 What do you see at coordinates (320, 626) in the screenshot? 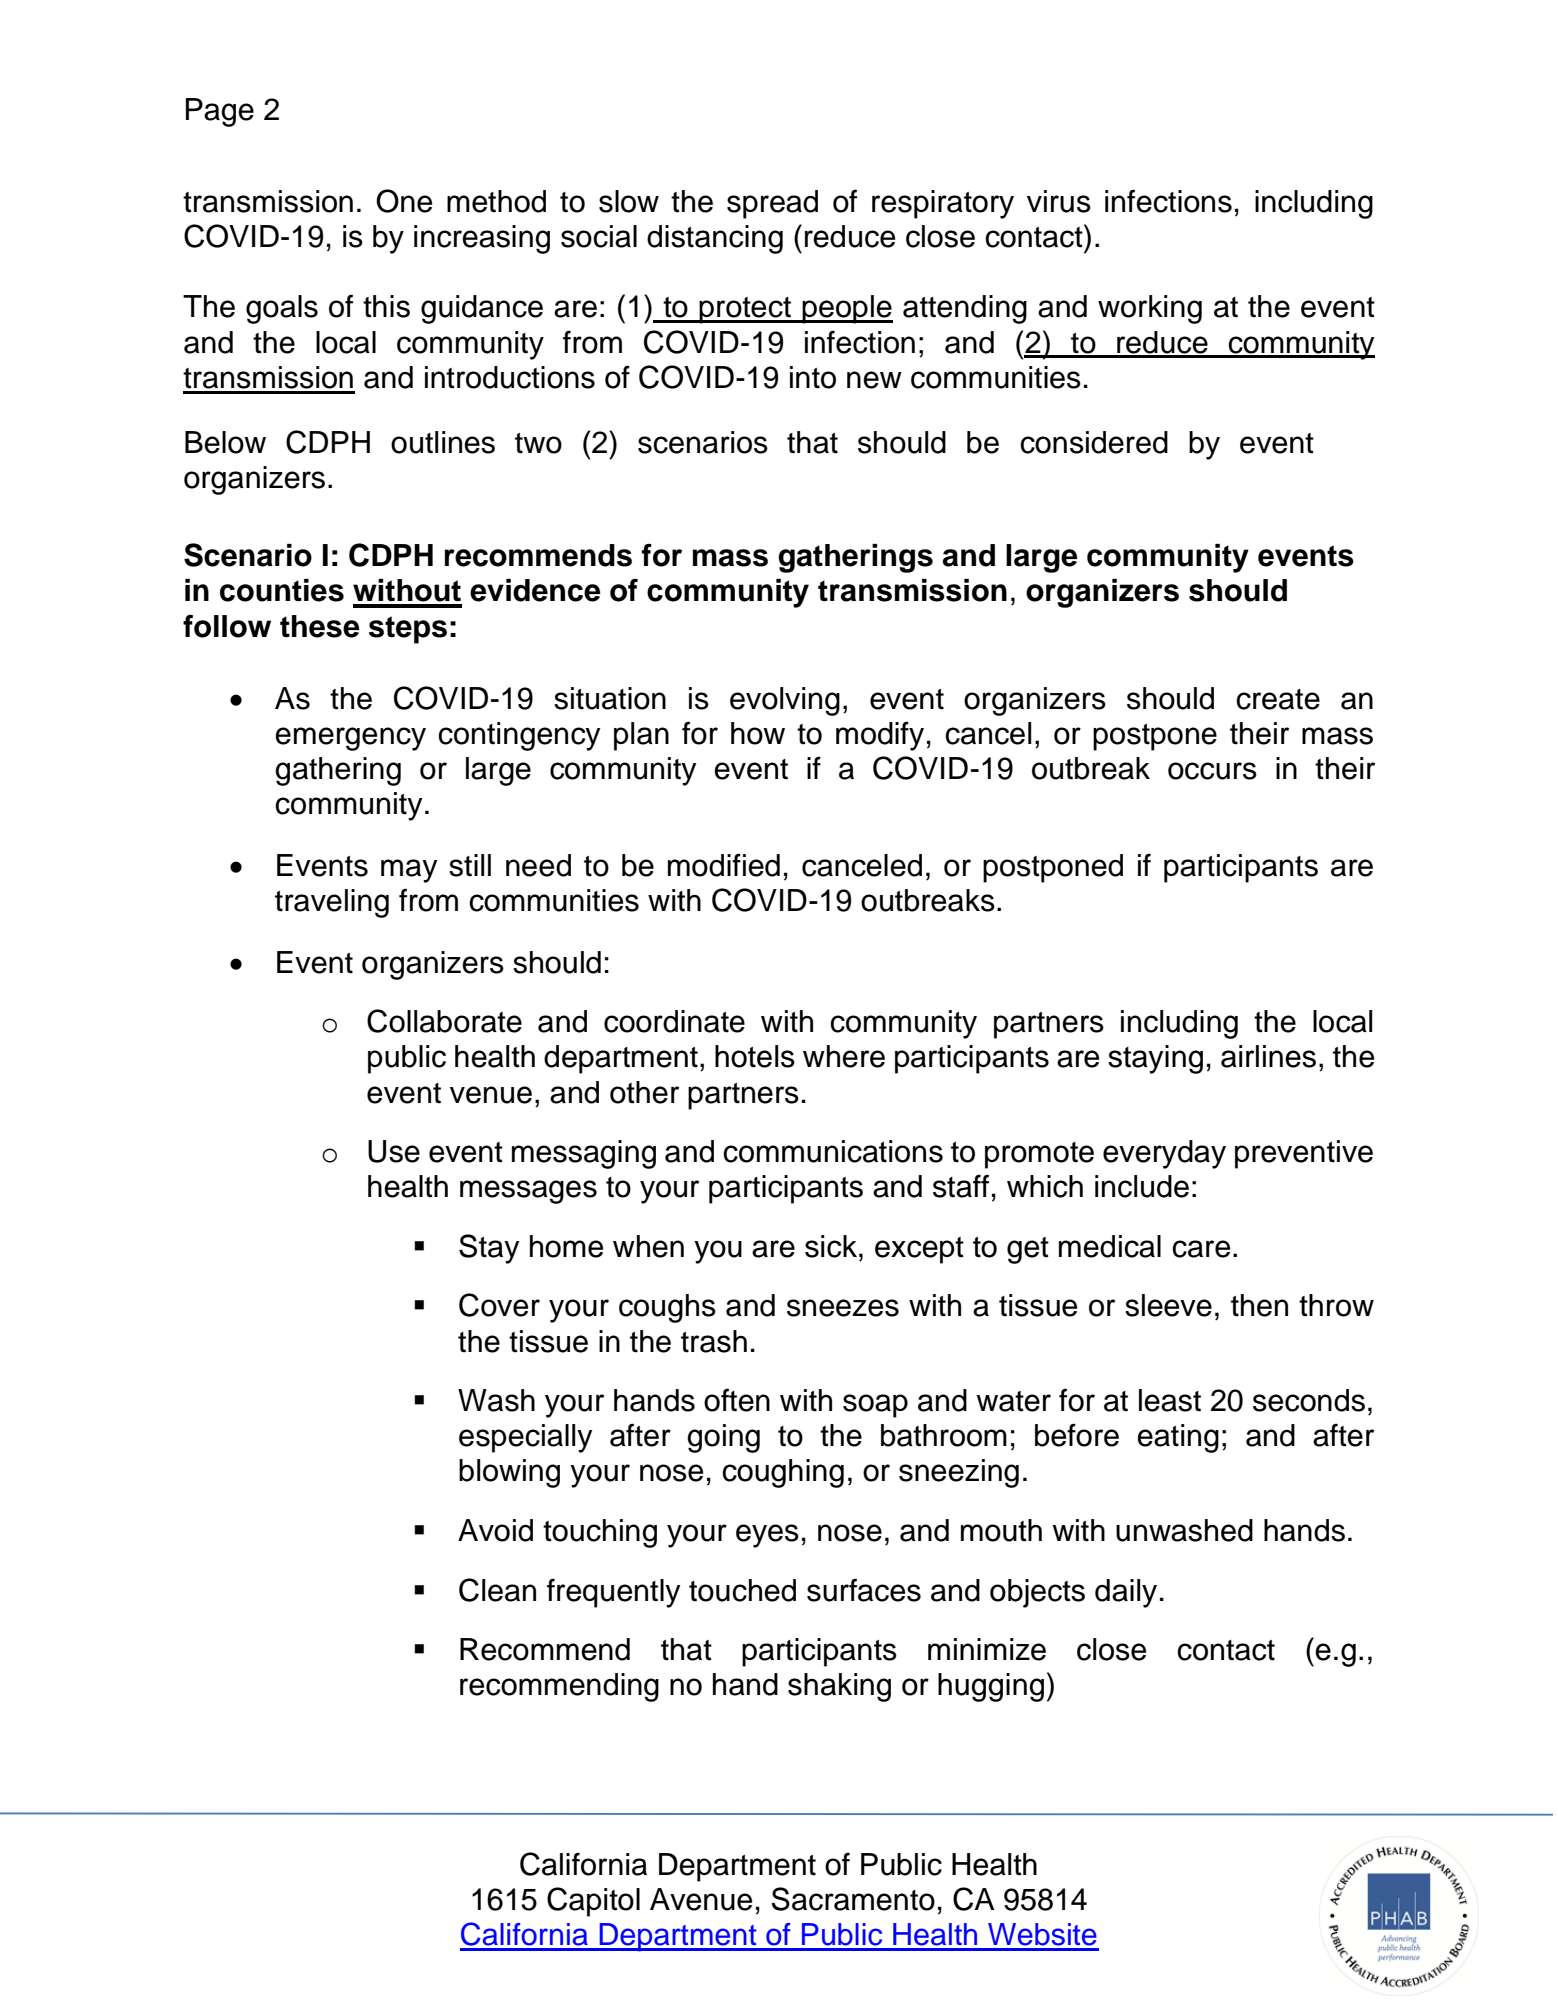
I see `these` at bounding box center [320, 626].
